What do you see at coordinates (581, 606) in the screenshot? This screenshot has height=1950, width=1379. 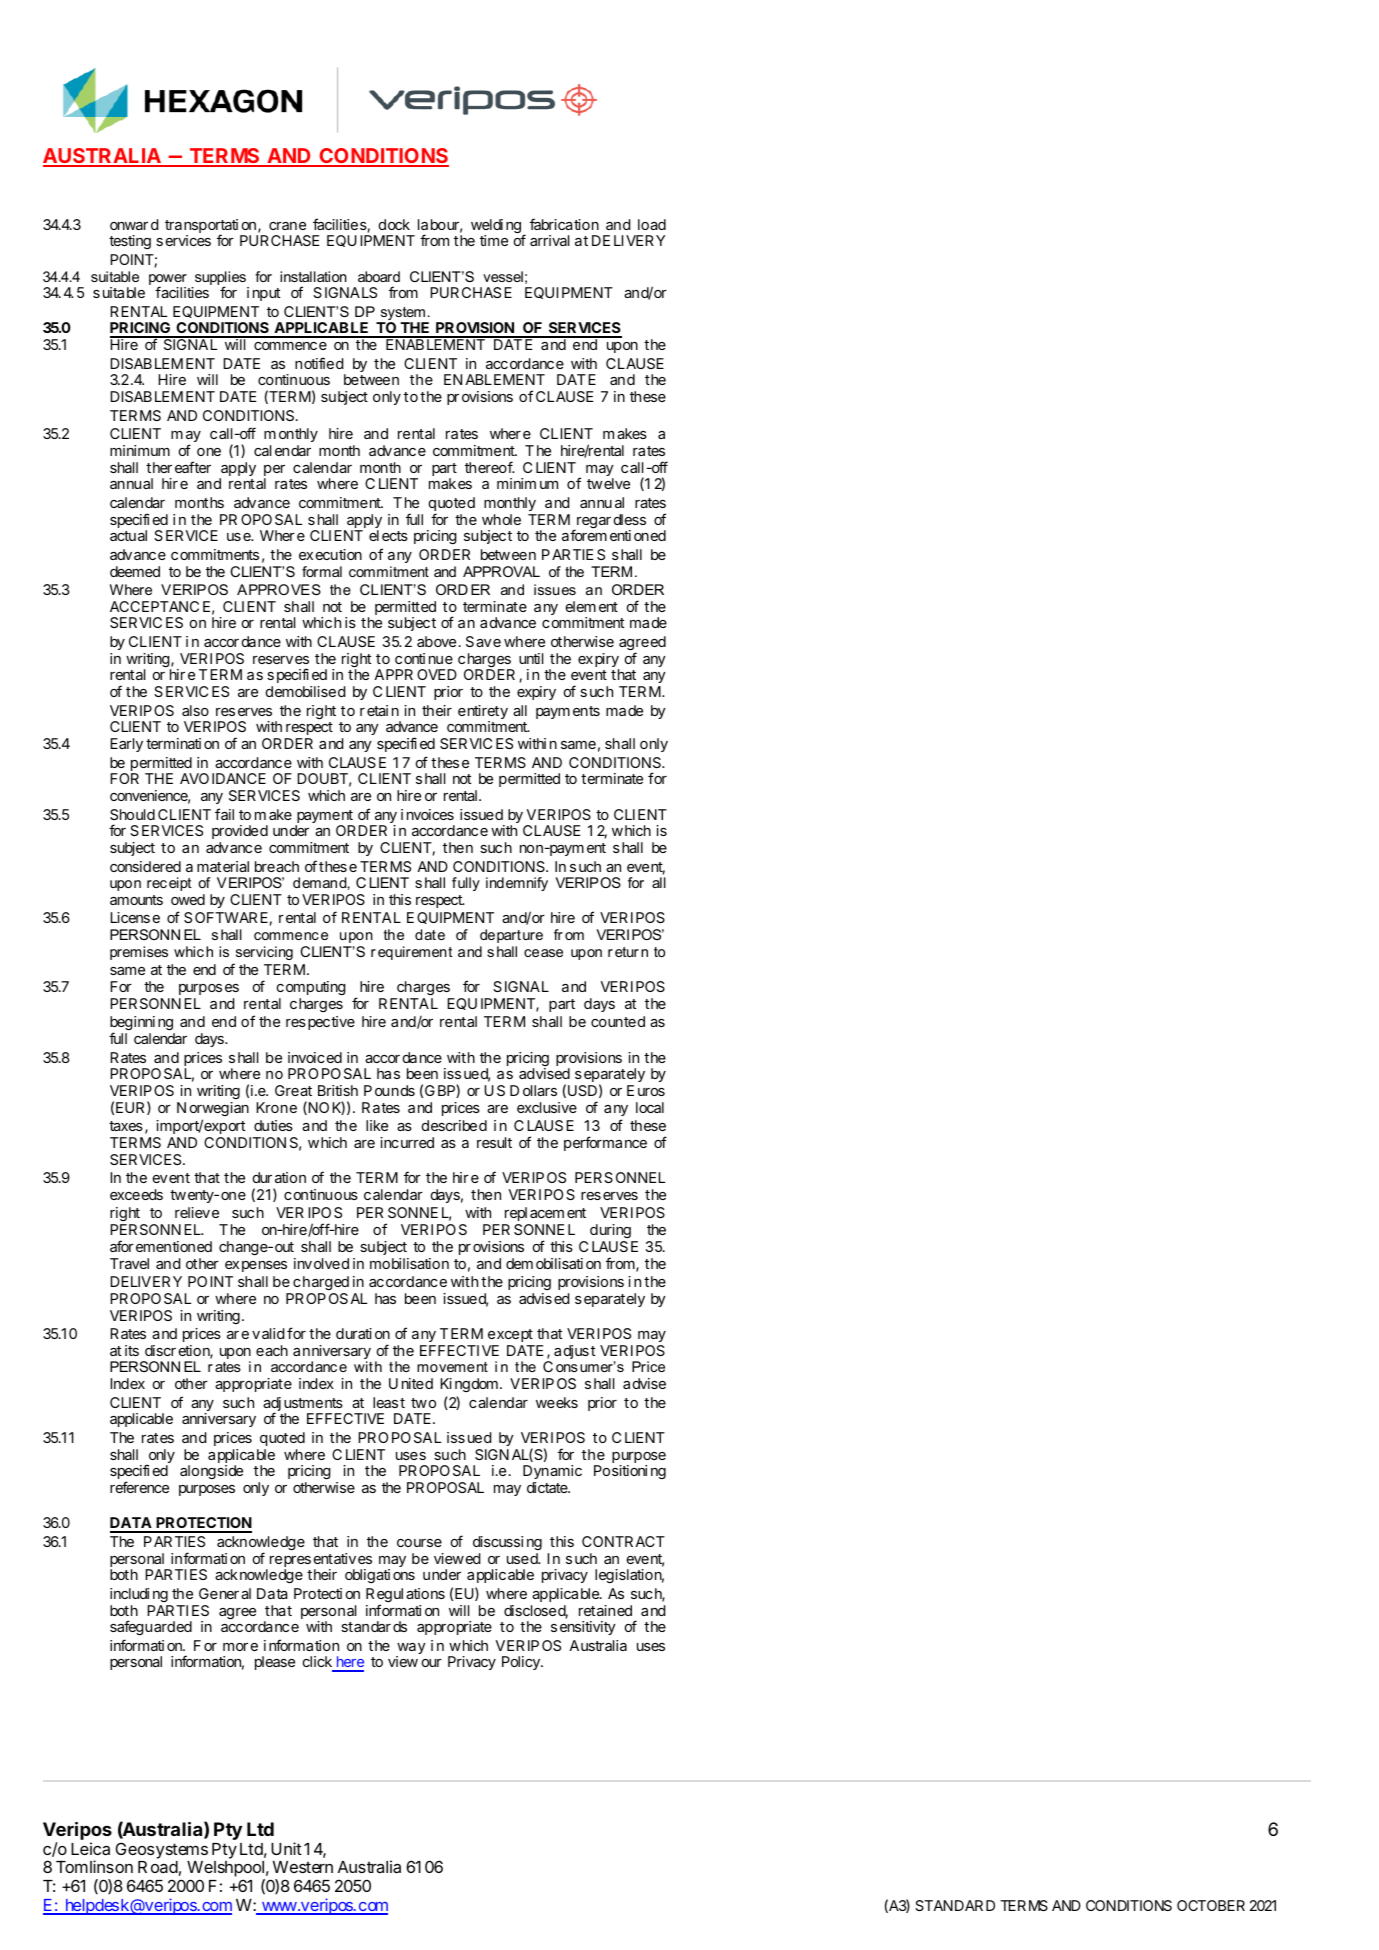 I see `elem` at bounding box center [581, 606].
